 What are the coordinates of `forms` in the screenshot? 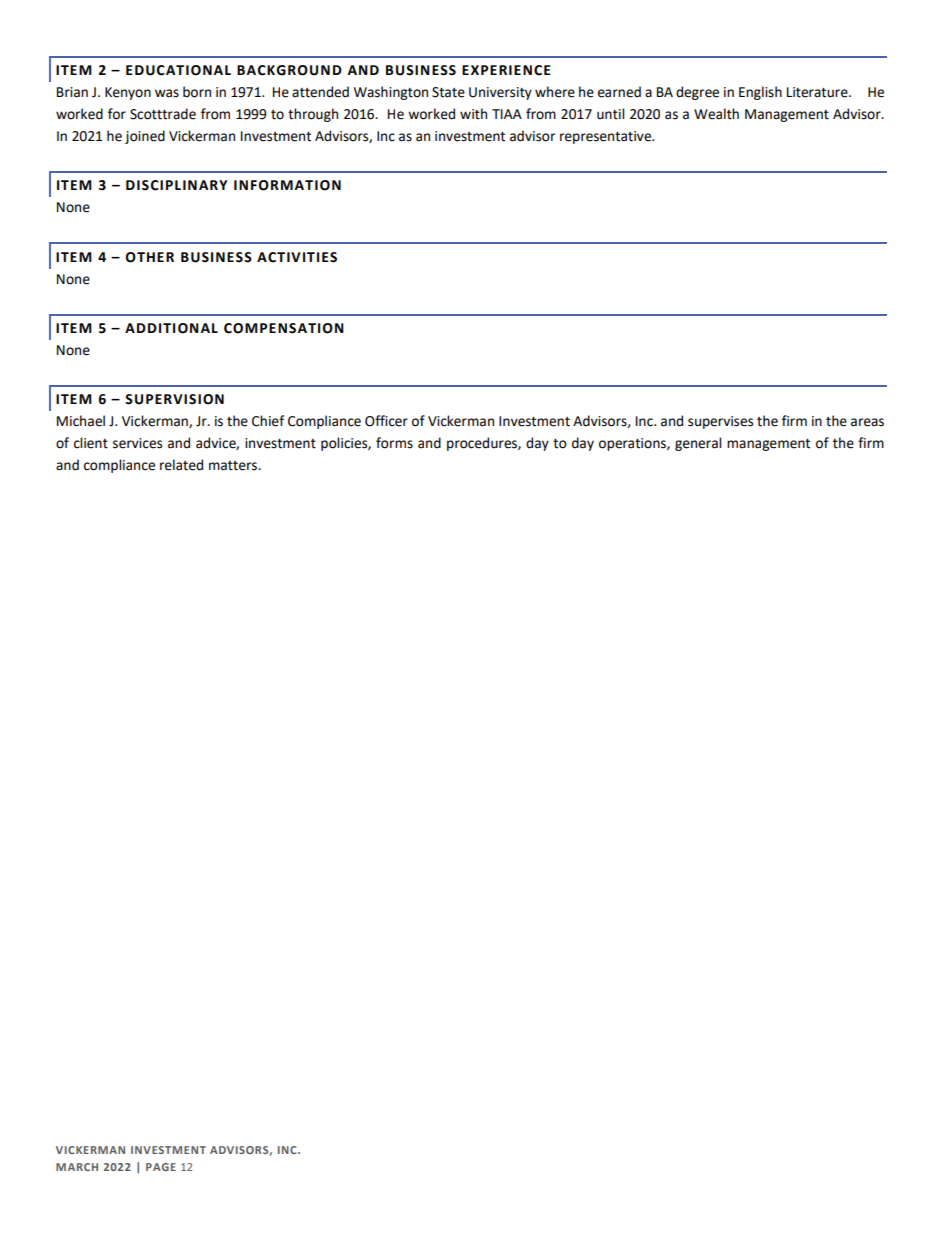 It's located at (394, 443).
